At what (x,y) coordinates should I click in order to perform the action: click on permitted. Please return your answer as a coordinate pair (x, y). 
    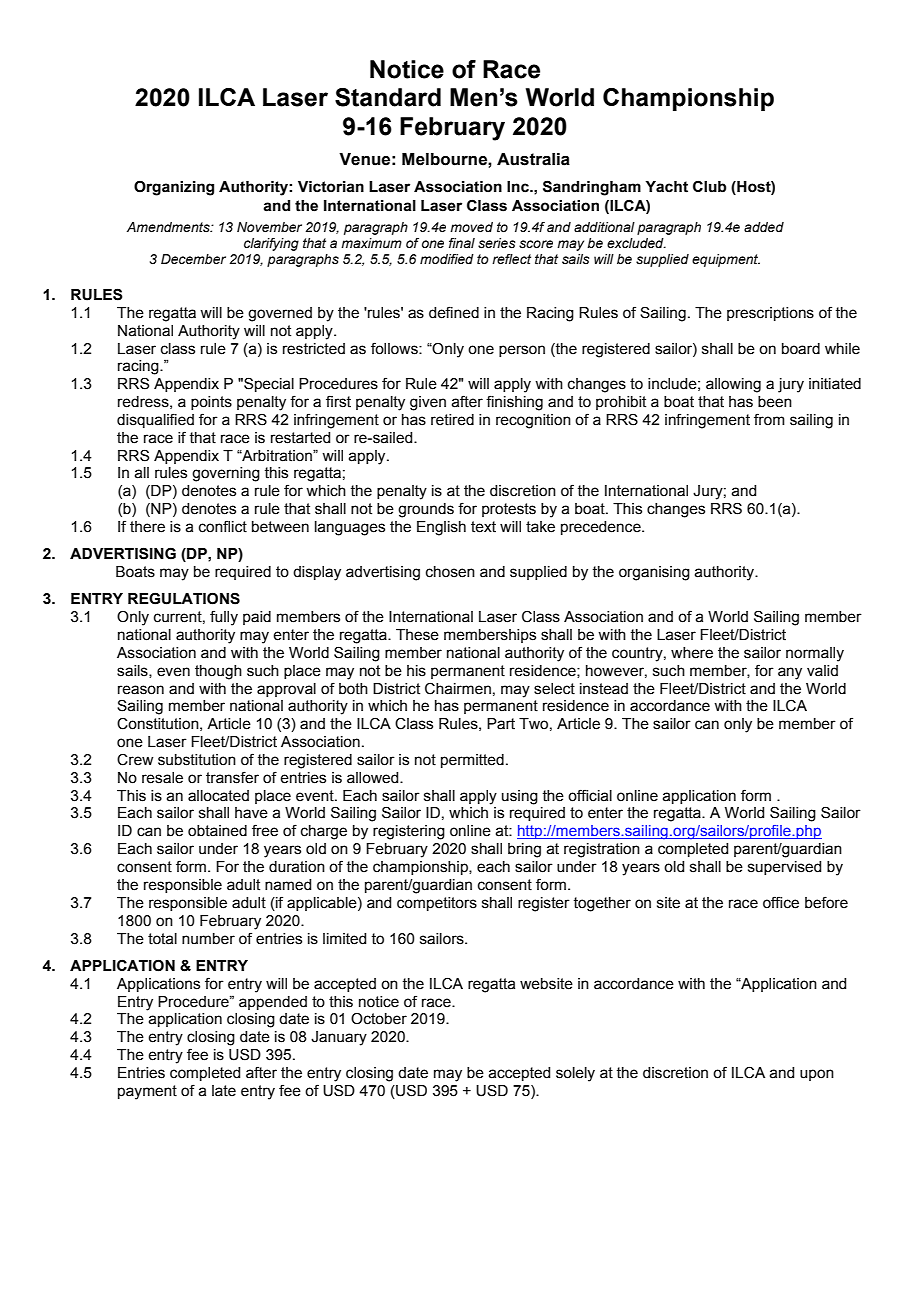
    Looking at the image, I should click on (472, 761).
